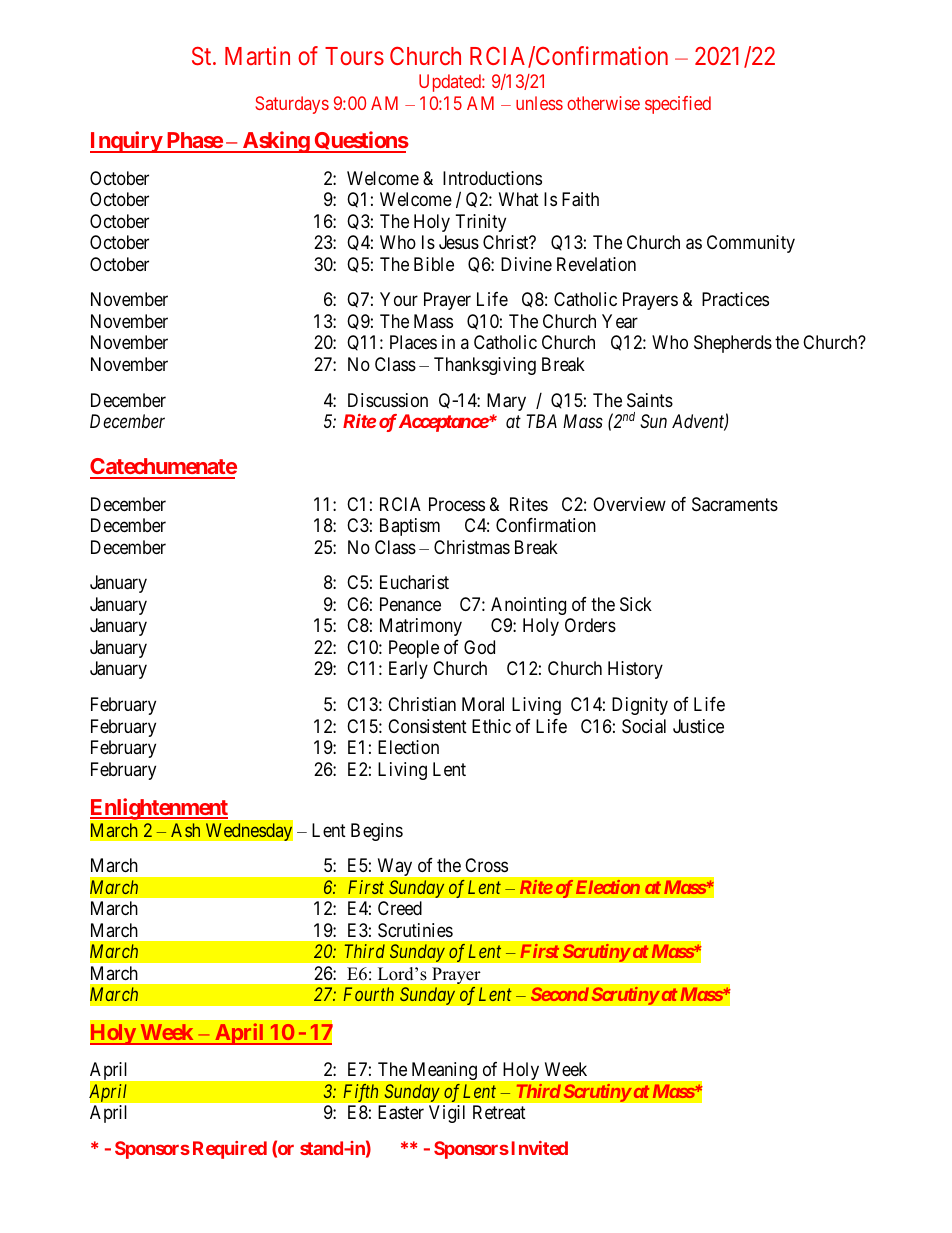 This screenshot has width=952, height=1233. I want to click on Martin, so click(257, 55).
